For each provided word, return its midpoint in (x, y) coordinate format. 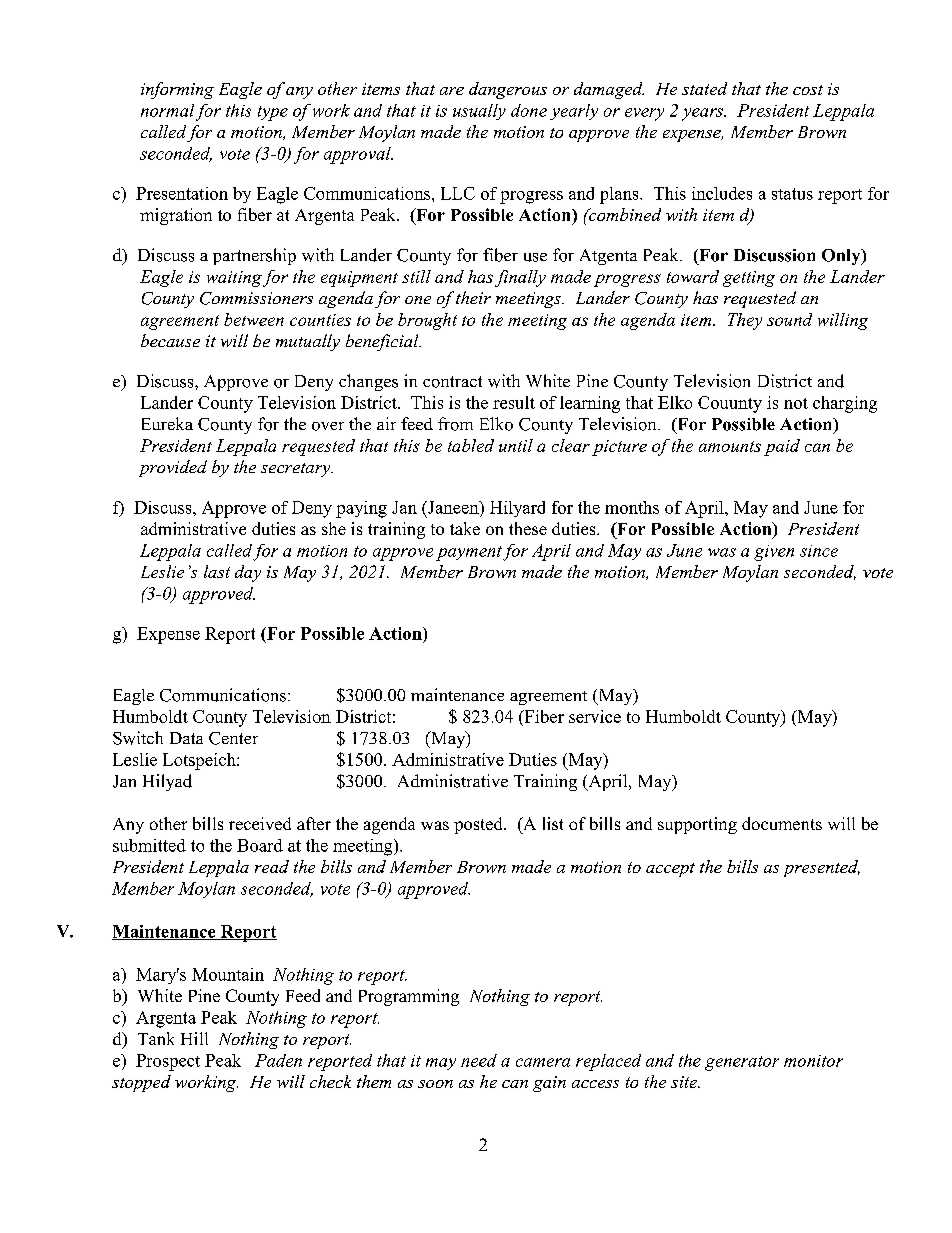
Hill (194, 1038)
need (479, 1060)
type (273, 113)
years (704, 114)
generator (742, 1063)
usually (479, 112)
